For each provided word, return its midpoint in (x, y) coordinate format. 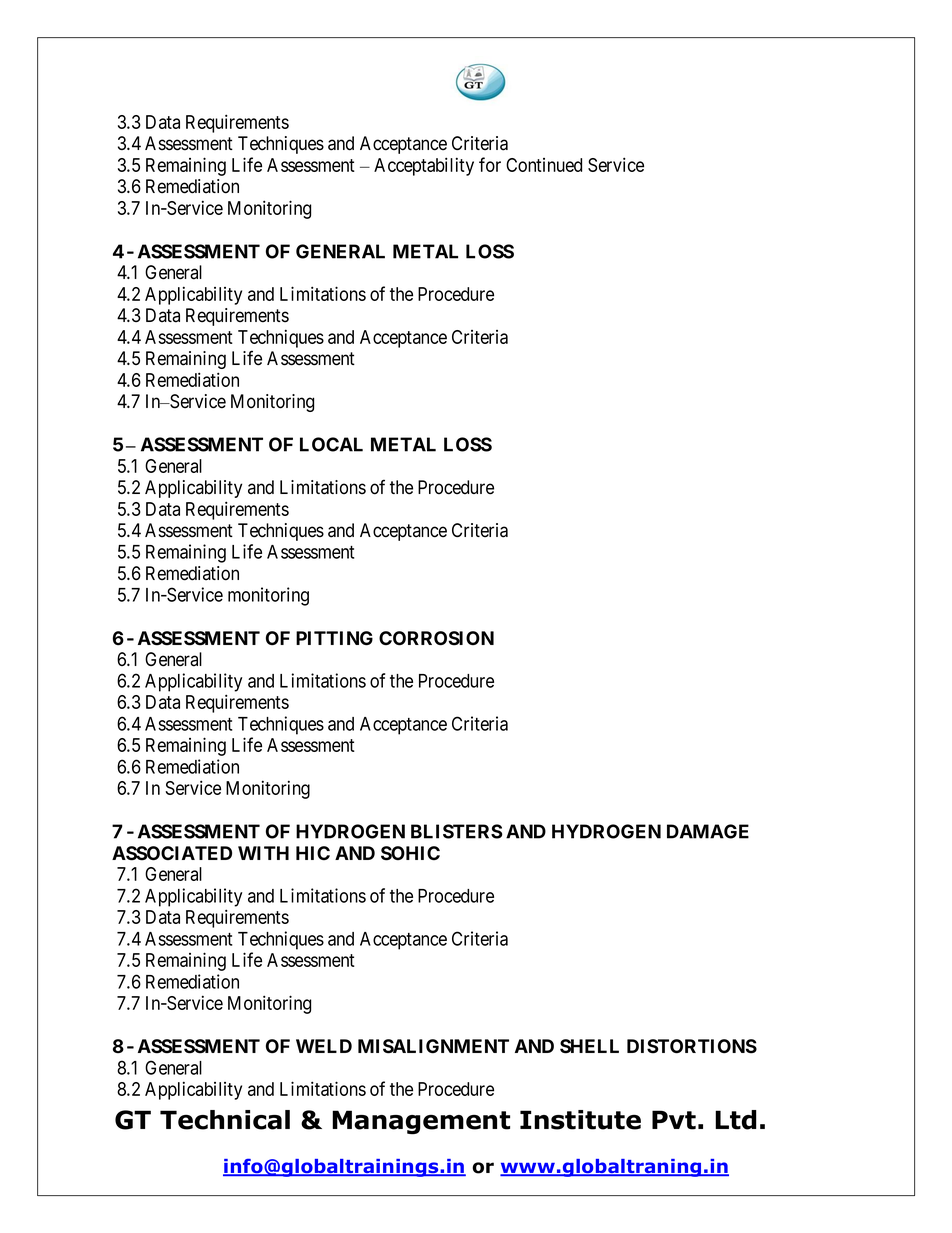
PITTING (334, 638)
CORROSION (436, 638)
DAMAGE (708, 831)
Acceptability (424, 166)
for (490, 164)
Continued (544, 165)
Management (421, 1122)
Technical (225, 1120)
